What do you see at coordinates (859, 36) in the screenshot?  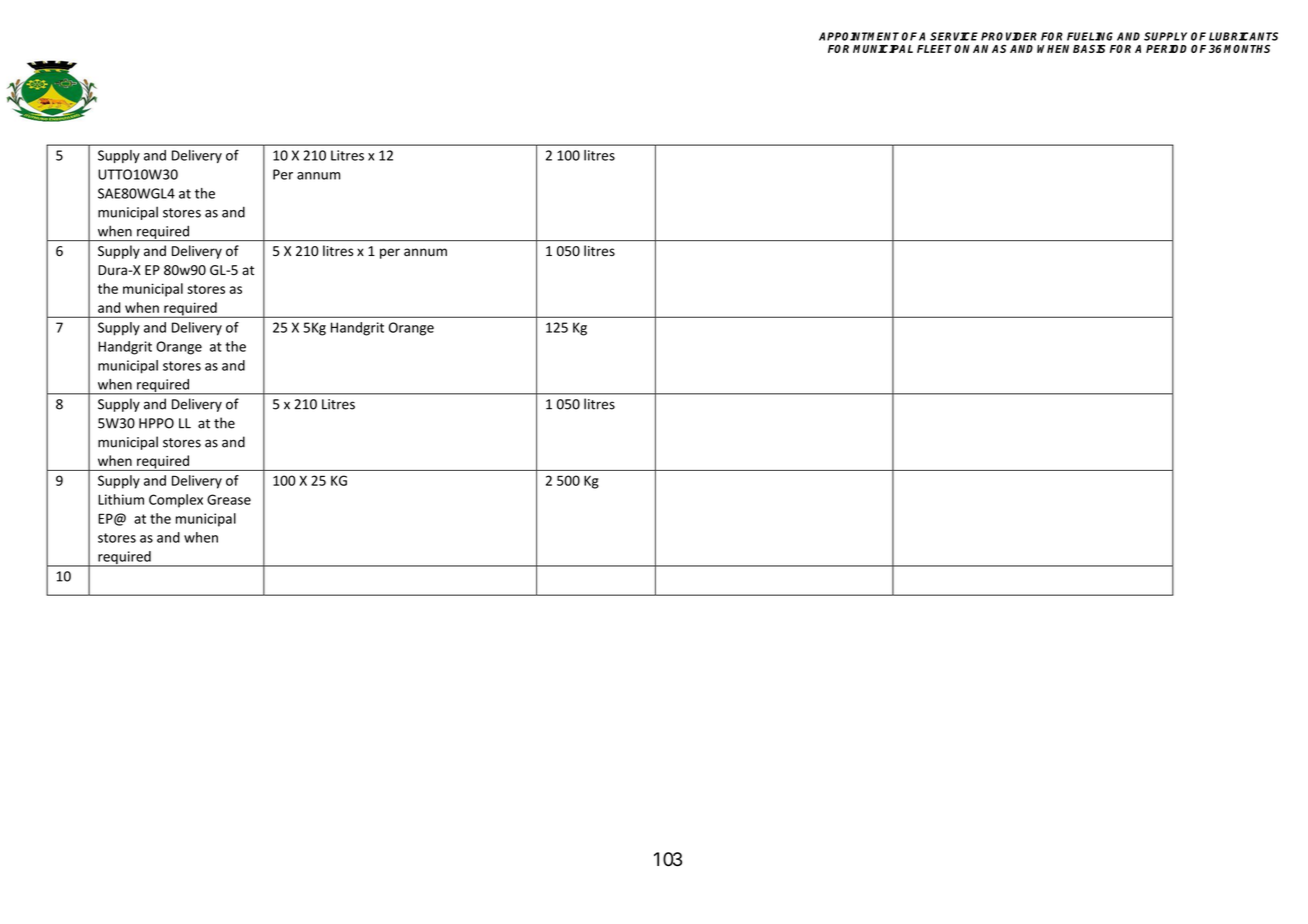 I see `APPOINTMENT` at bounding box center [859, 36].
